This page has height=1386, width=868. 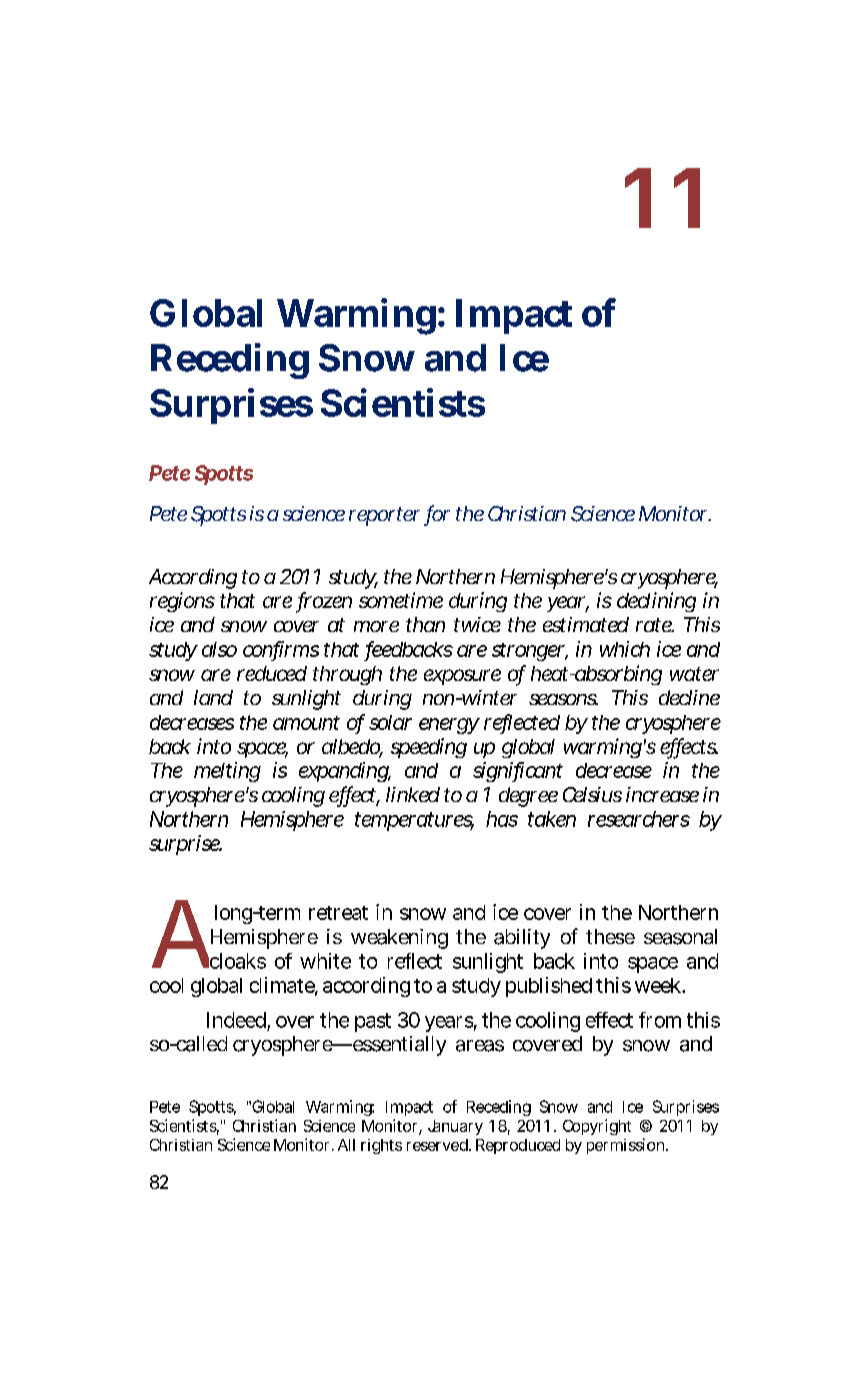 What do you see at coordinates (182, 602) in the page?
I see `regions` at bounding box center [182, 602].
